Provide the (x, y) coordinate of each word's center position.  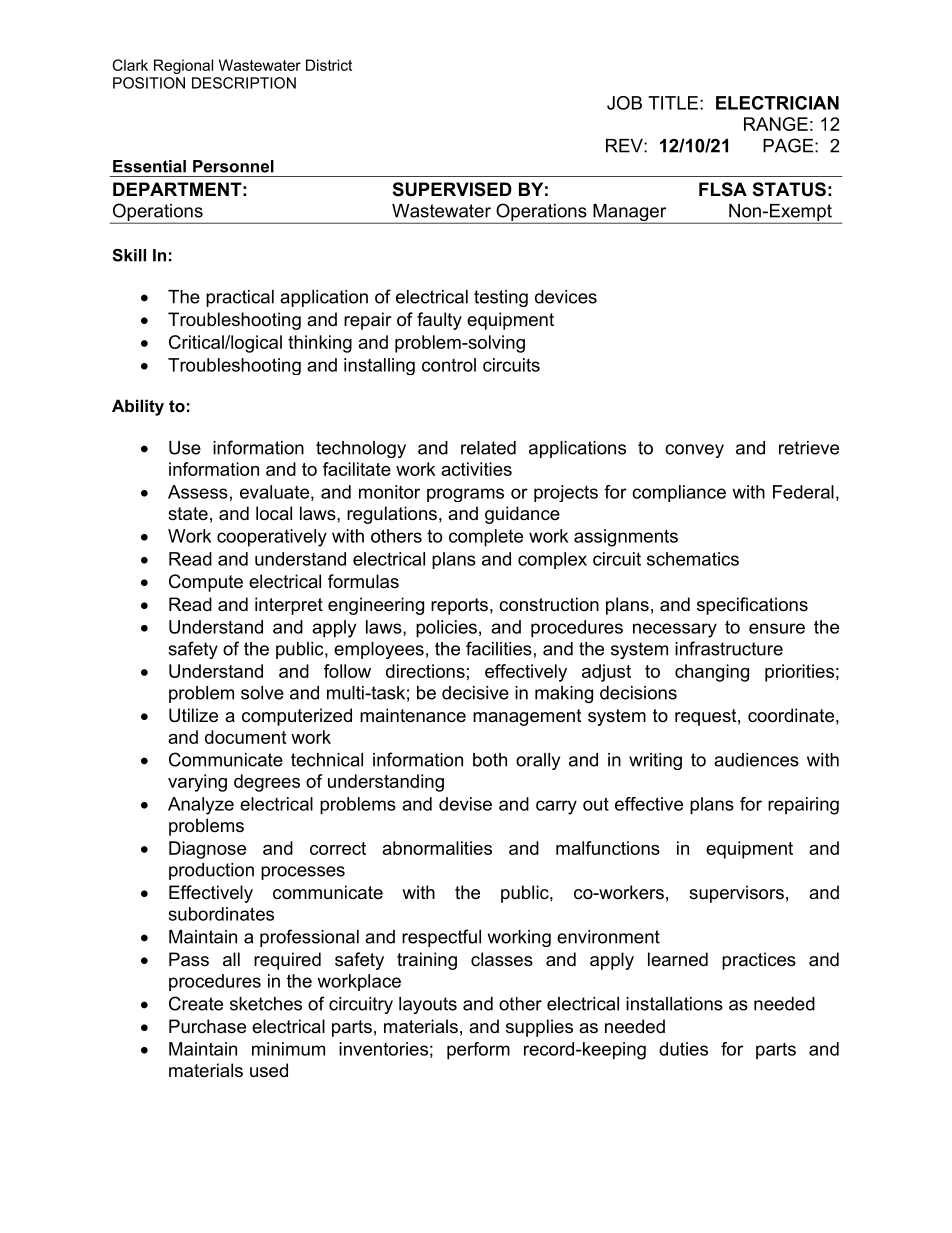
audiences (756, 760)
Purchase (207, 1026)
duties (683, 1049)
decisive (475, 693)
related (488, 448)
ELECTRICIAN (777, 103)
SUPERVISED (452, 189)
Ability (138, 407)
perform (478, 1051)
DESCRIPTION (244, 83)
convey (694, 451)
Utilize (193, 715)
